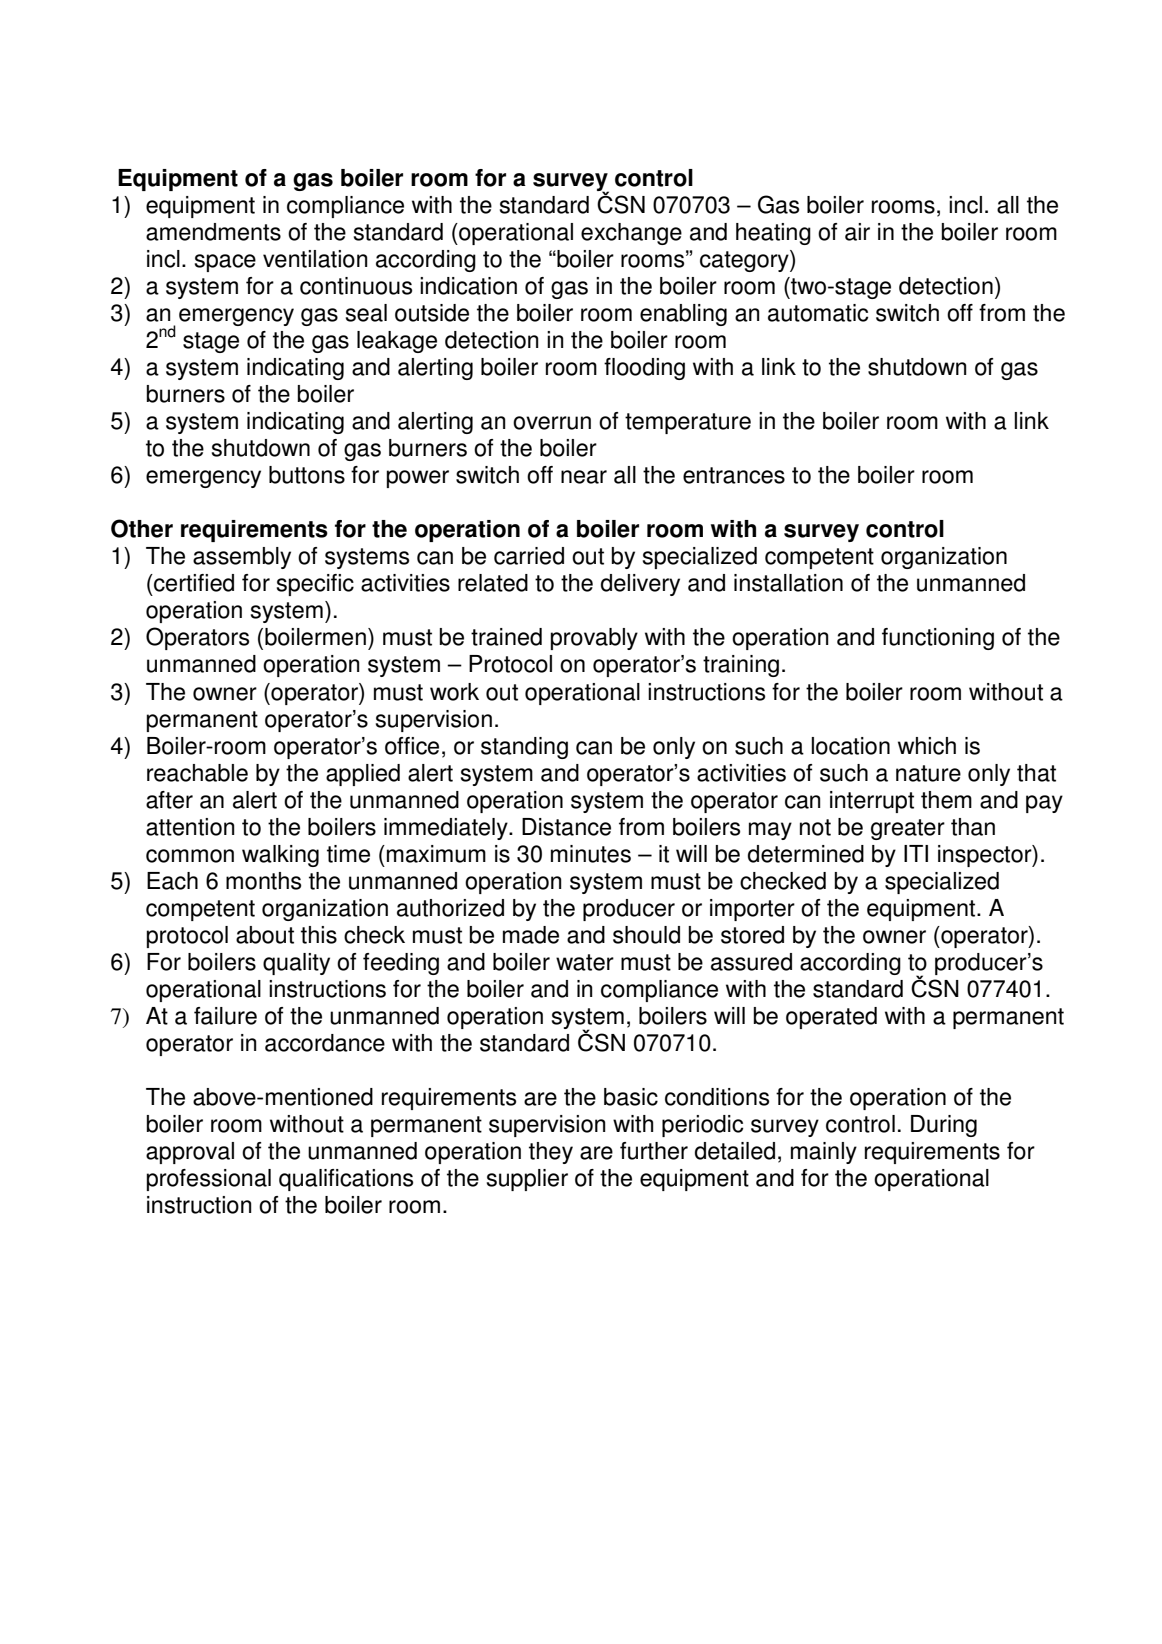  Describe the element at coordinates (594, 639) in the screenshot. I see `provably` at that location.
